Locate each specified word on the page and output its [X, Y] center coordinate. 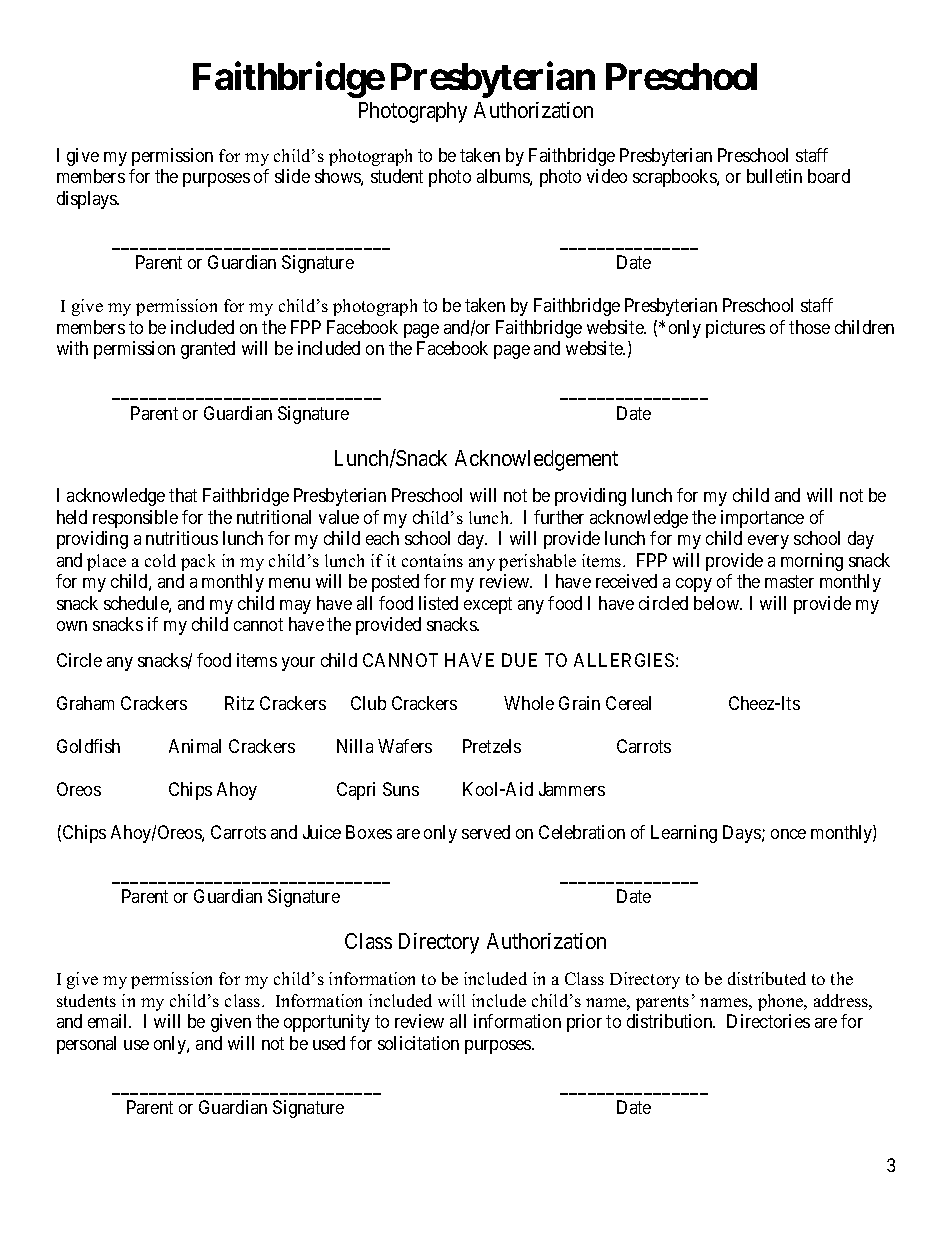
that [183, 495]
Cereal [628, 703]
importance [762, 519]
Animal [195, 746]
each [382, 538]
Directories [768, 1021]
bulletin [774, 176]
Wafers [405, 746]
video [607, 176]
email [109, 1021]
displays [88, 200]
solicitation [418, 1043]
